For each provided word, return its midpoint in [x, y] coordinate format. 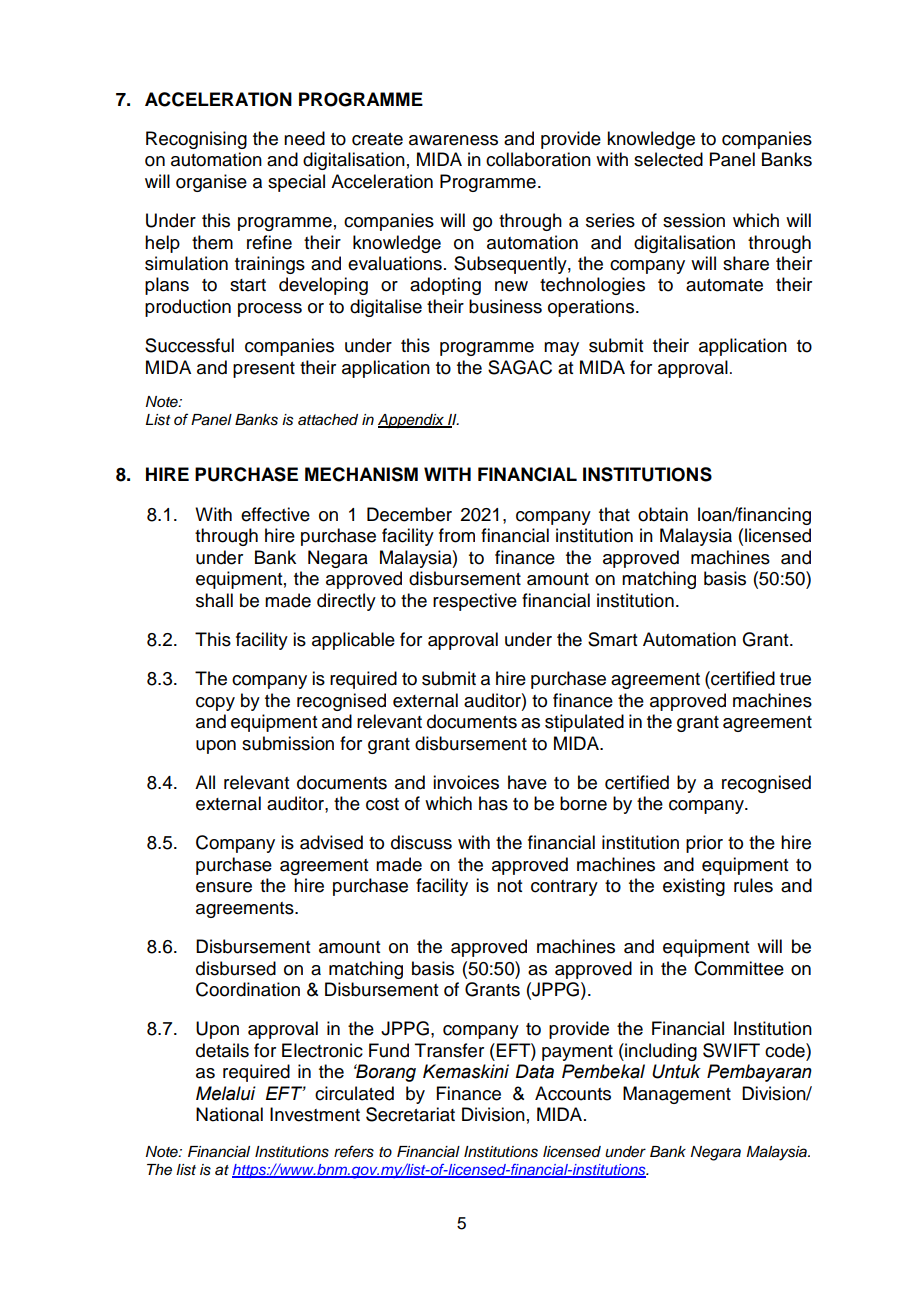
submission [288, 743]
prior [704, 844]
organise [211, 183]
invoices [466, 782]
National [229, 1114]
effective [275, 514]
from [457, 535]
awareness [453, 140]
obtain [663, 514]
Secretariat [410, 1114]
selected [668, 159]
